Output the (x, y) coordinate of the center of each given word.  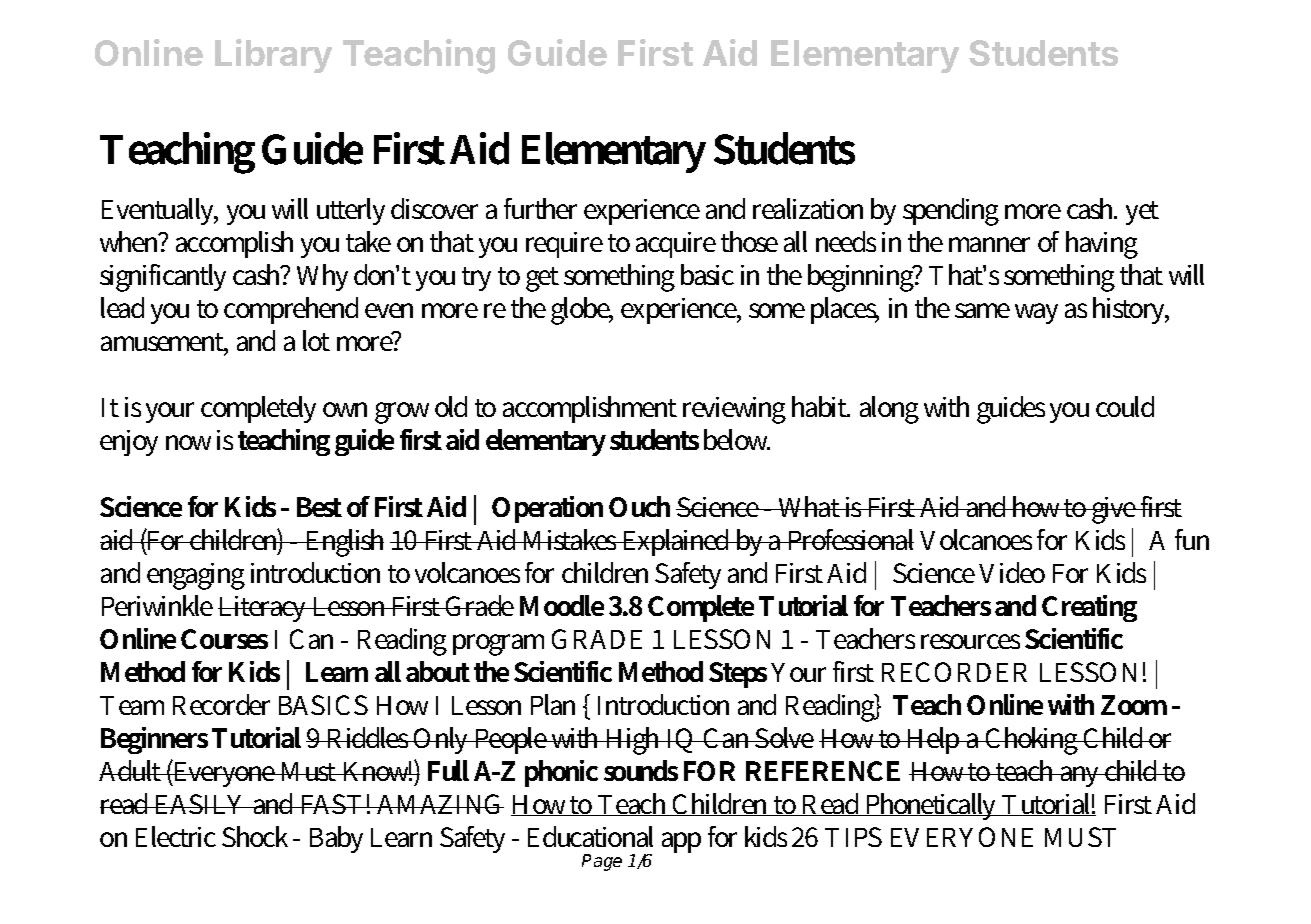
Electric (176, 836)
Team (132, 705)
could (1125, 406)
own (345, 409)
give (1114, 510)
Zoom (1134, 705)
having (1102, 245)
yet (1142, 213)
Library (273, 56)
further (540, 208)
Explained (677, 542)
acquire (676, 245)
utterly (351, 211)
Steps (738, 675)
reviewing (734, 410)
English (344, 543)
